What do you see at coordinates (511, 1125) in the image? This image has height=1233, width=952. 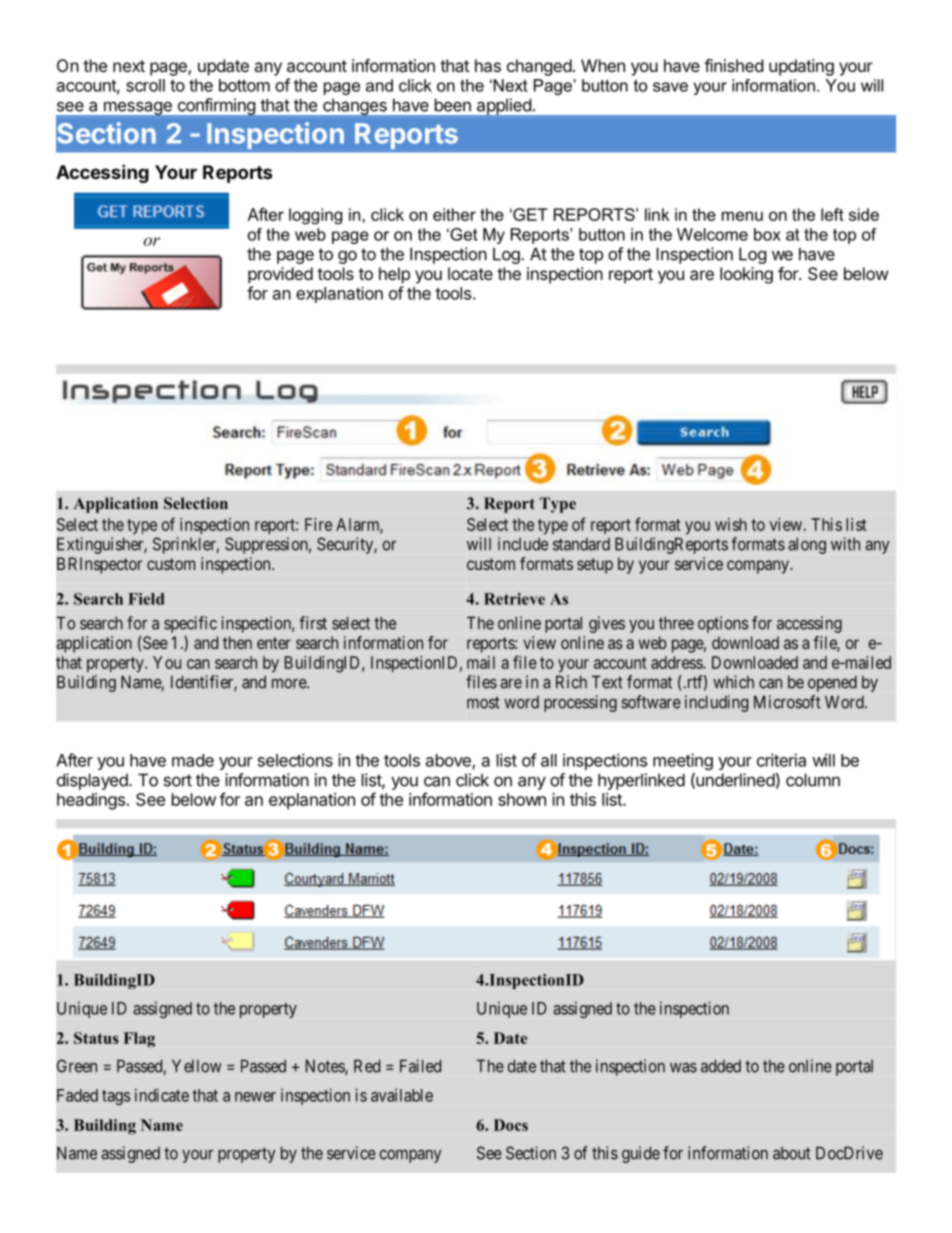 I see `Docs` at bounding box center [511, 1125].
